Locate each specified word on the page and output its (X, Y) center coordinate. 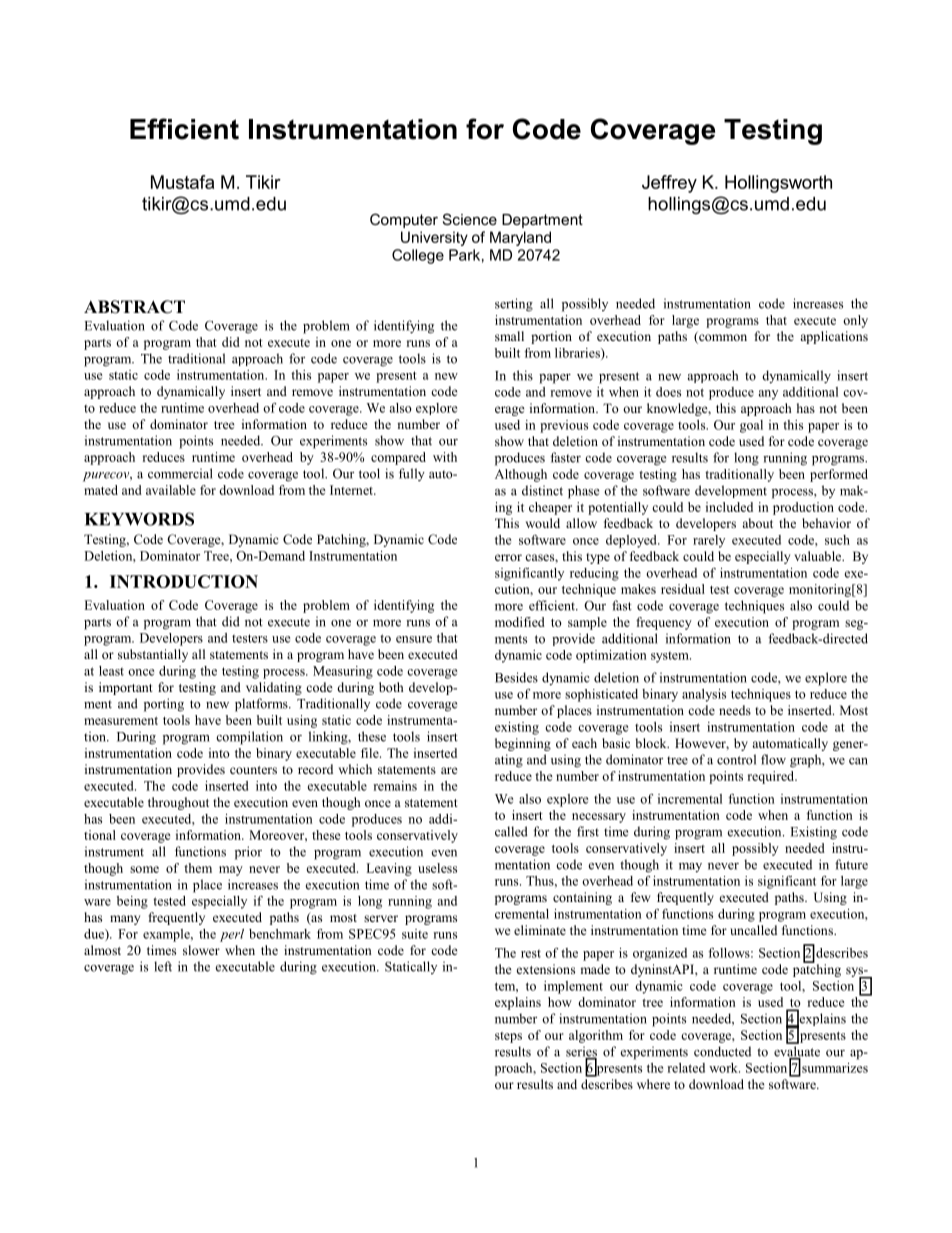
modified (520, 622)
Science (470, 219)
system (671, 657)
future (851, 864)
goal (751, 426)
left (163, 966)
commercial (180, 473)
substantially (153, 655)
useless (437, 868)
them (198, 868)
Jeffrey (669, 184)
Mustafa (182, 182)
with (445, 457)
